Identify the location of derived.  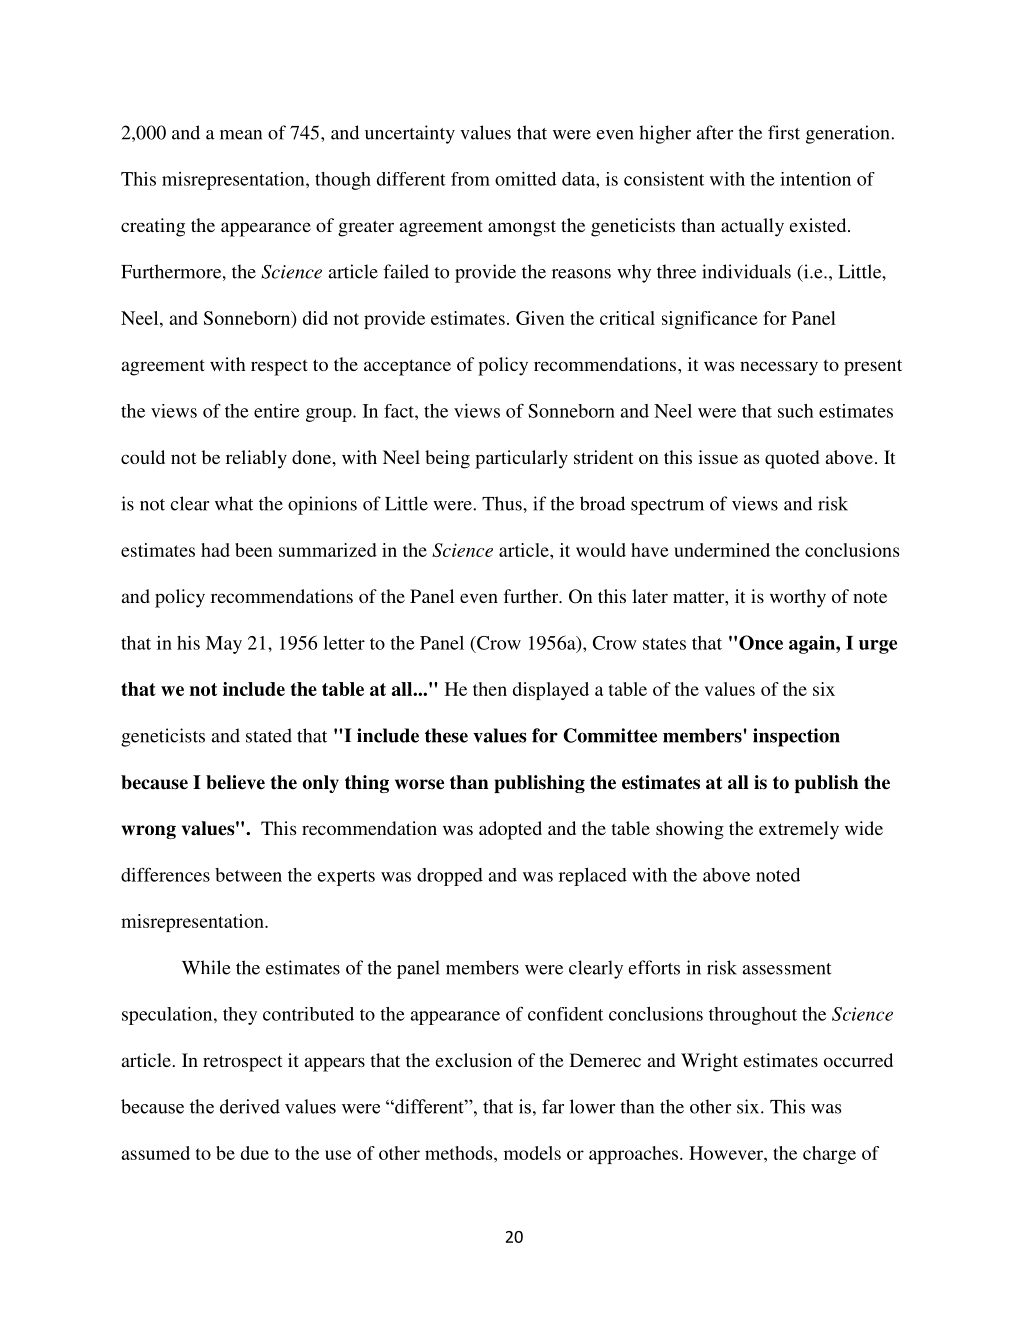
(250, 1106).
